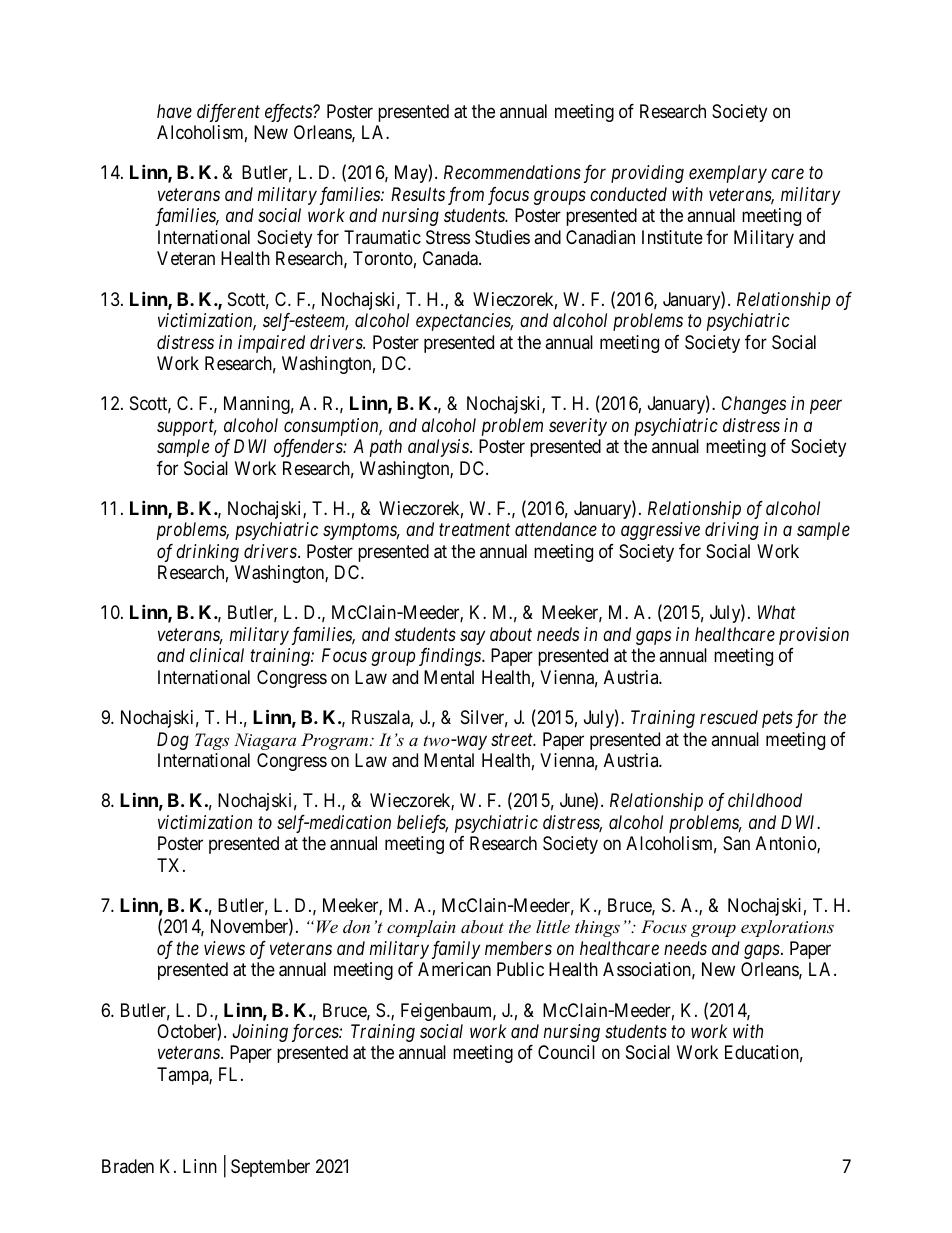 The image size is (952, 1233). I want to click on Recommendations, so click(512, 172).
